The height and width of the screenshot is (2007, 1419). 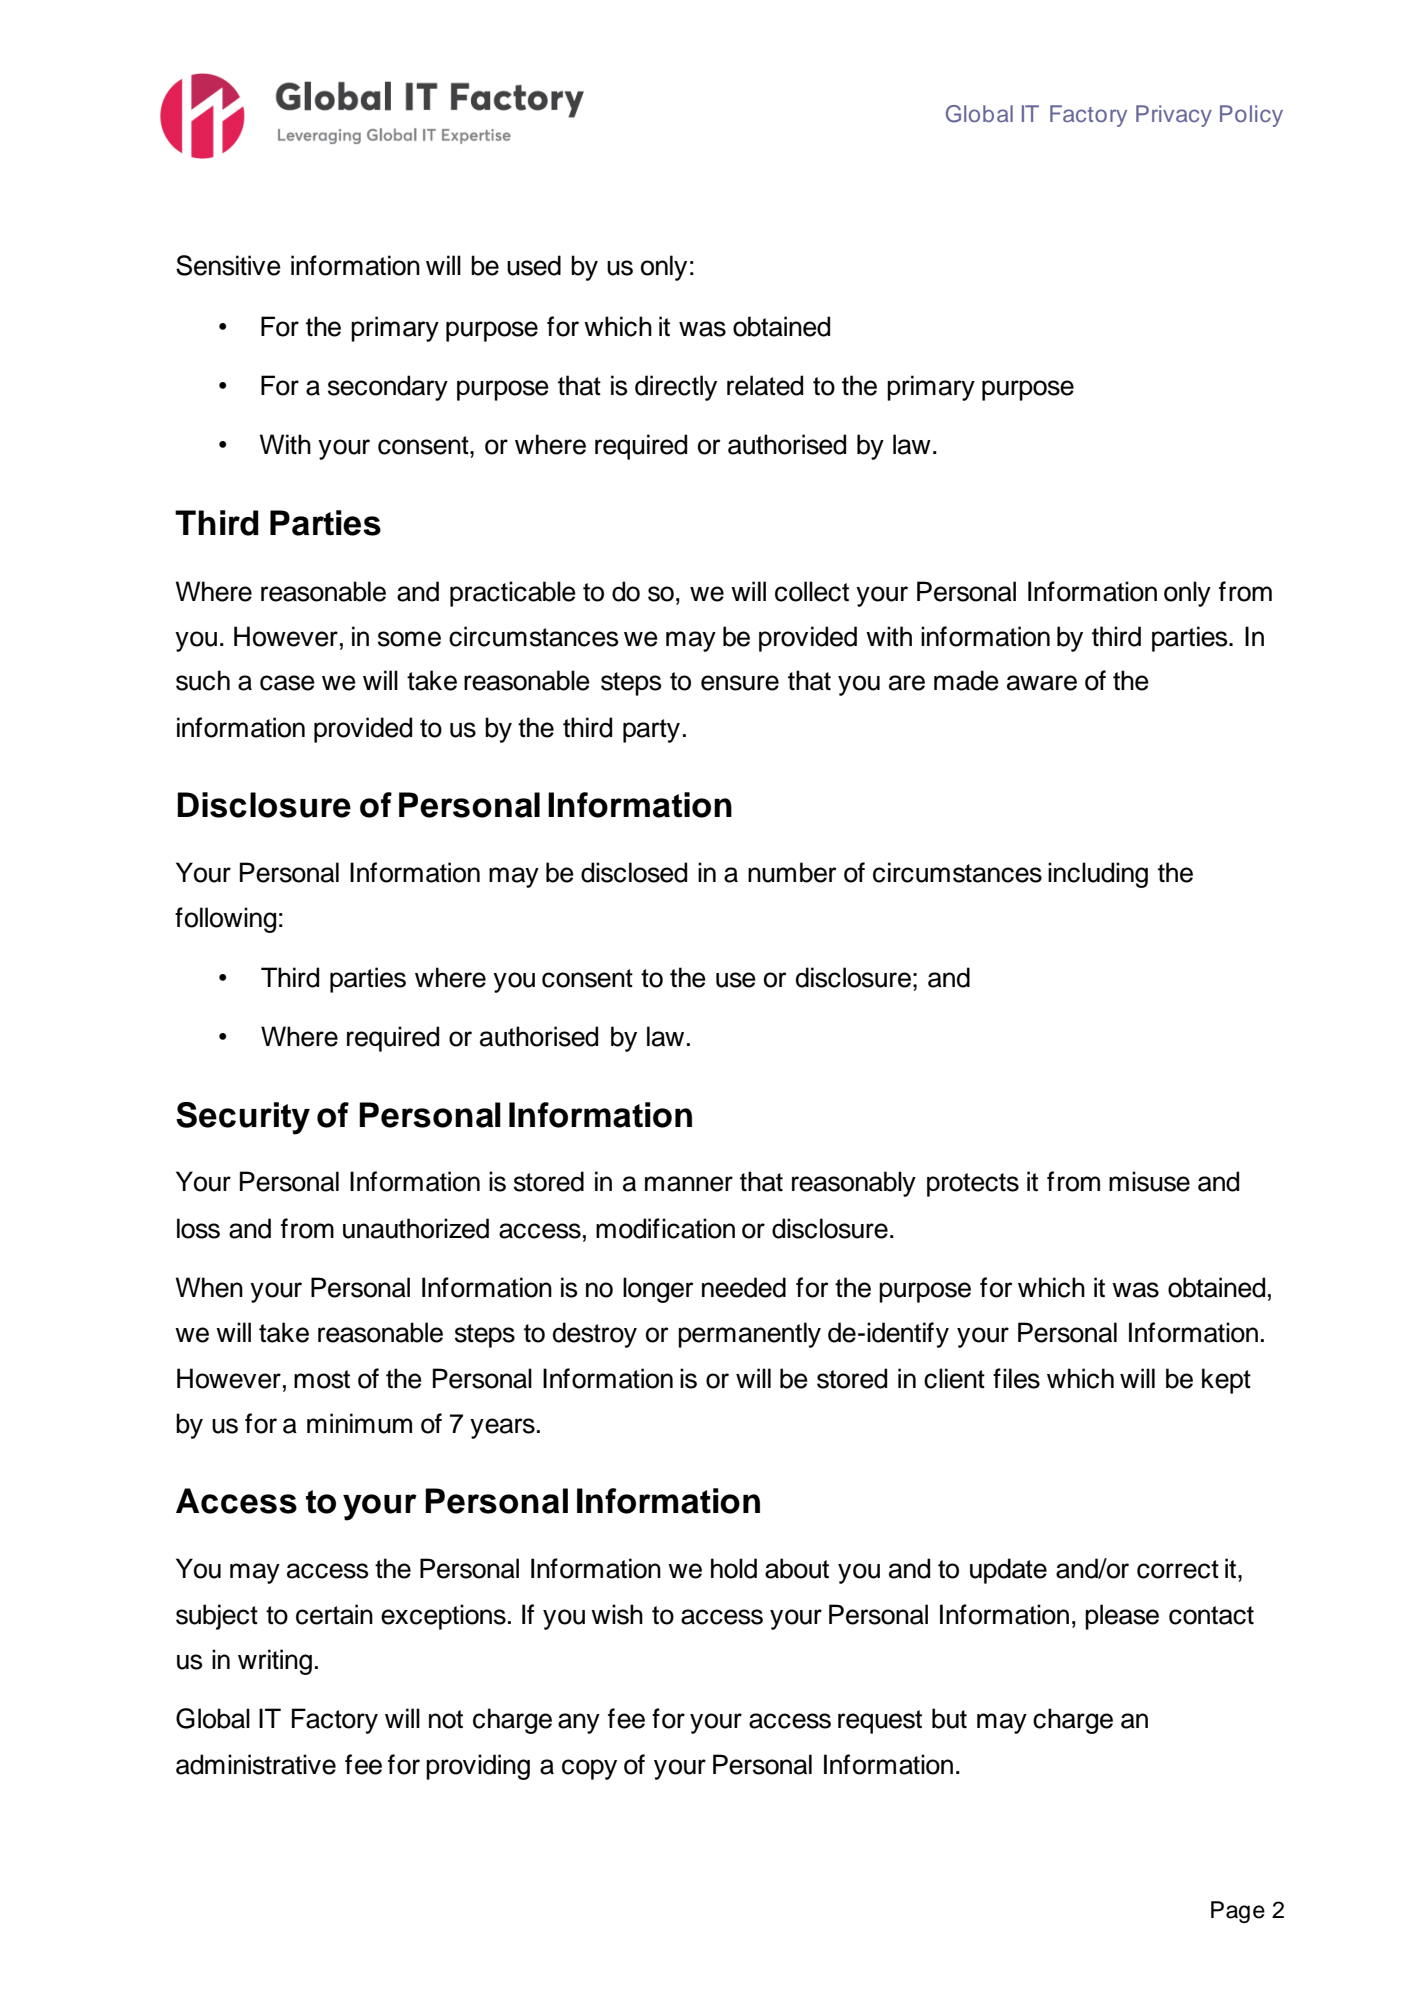 What do you see at coordinates (589, 1769) in the screenshot?
I see `copy` at bounding box center [589, 1769].
